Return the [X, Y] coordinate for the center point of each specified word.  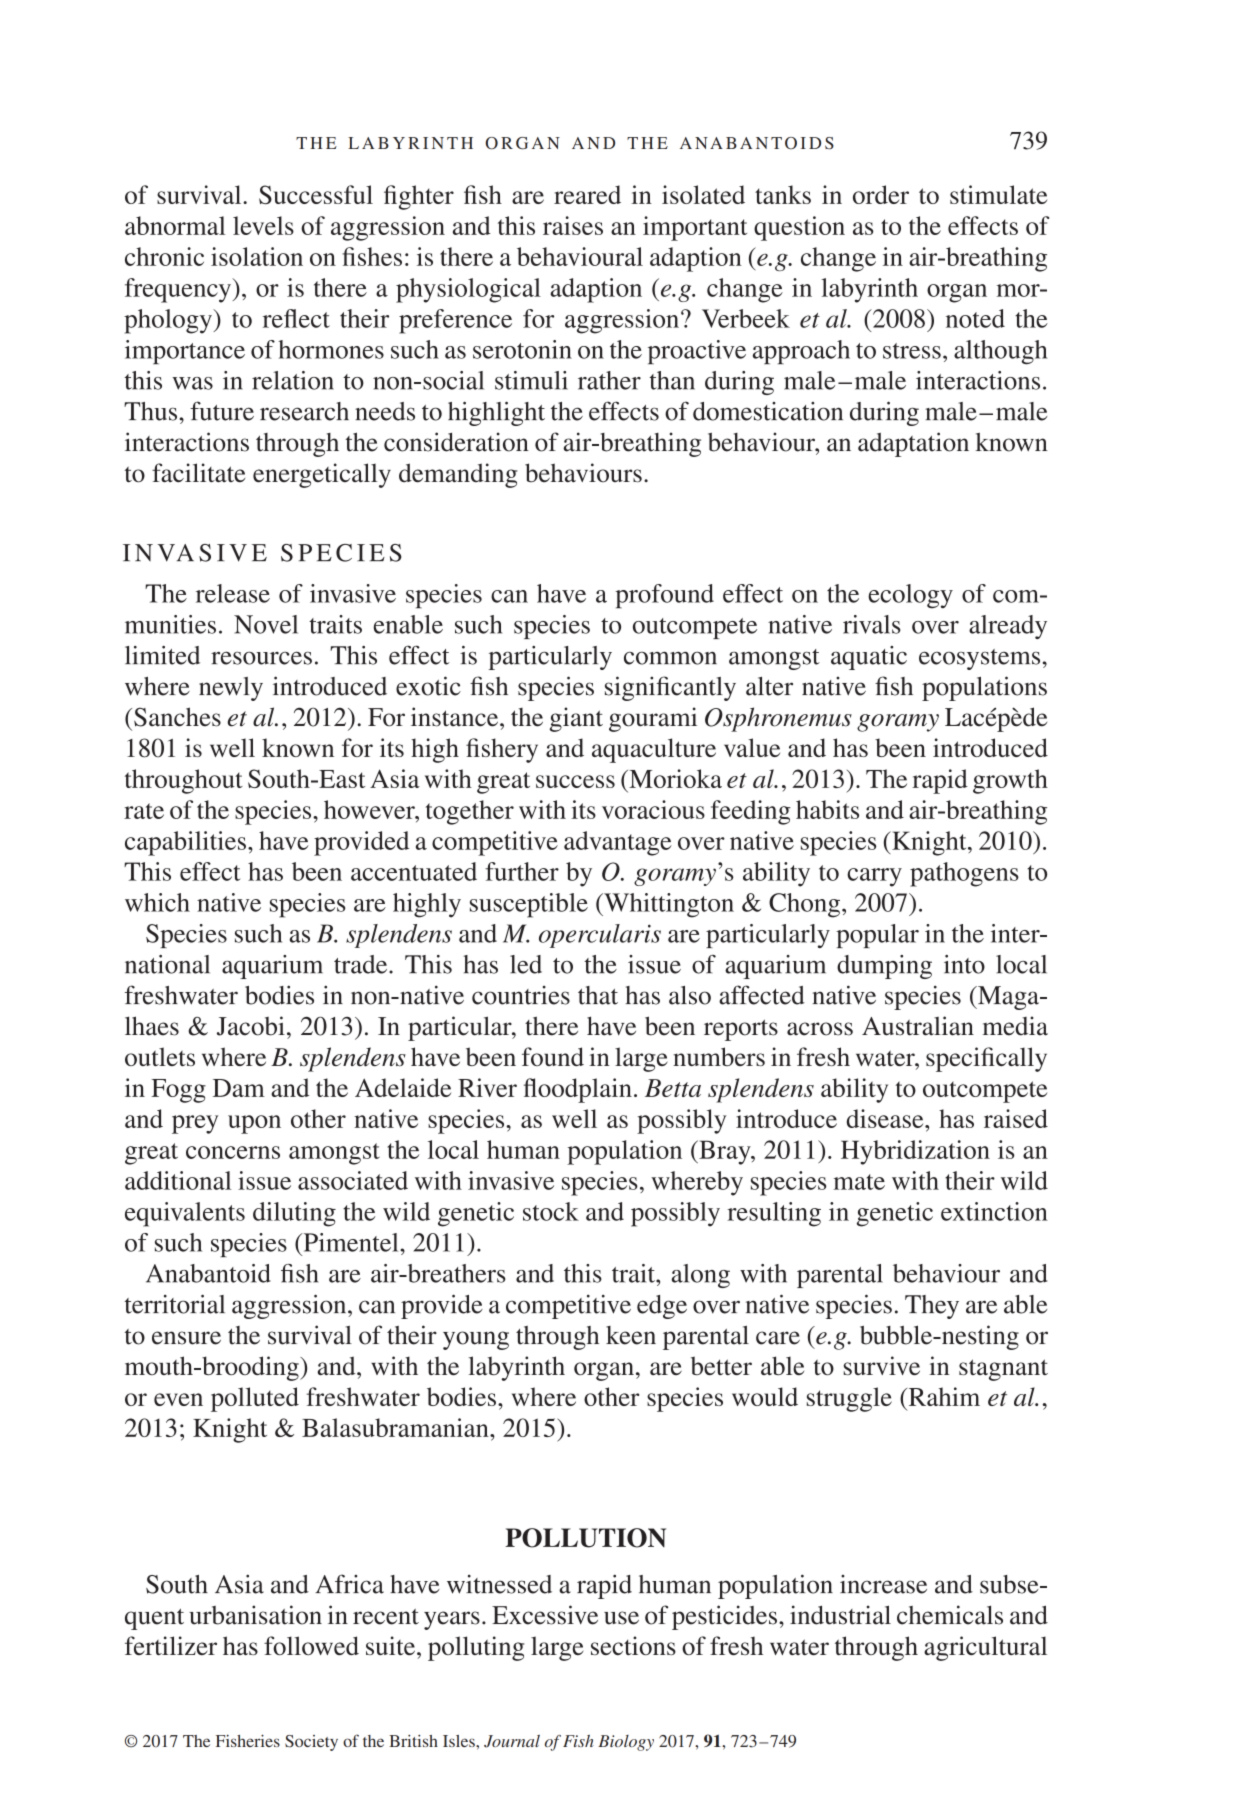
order [881, 194]
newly [231, 689]
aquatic [869, 658]
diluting [294, 1214]
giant [576, 719]
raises [573, 225]
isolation [257, 256]
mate [859, 1182]
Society [311, 1743]
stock [551, 1211]
